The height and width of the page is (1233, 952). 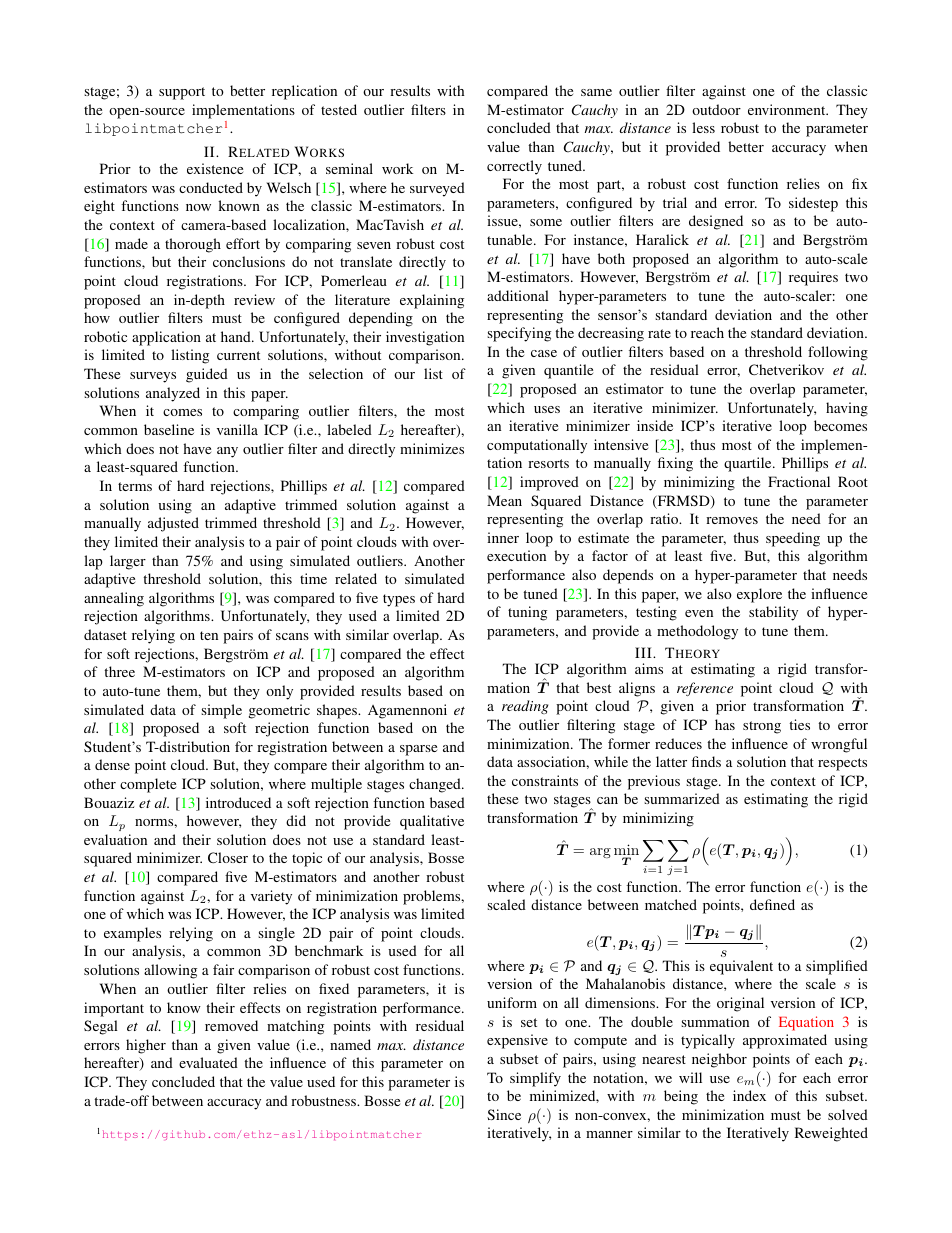 What do you see at coordinates (182, 93) in the page?
I see `support` at bounding box center [182, 93].
